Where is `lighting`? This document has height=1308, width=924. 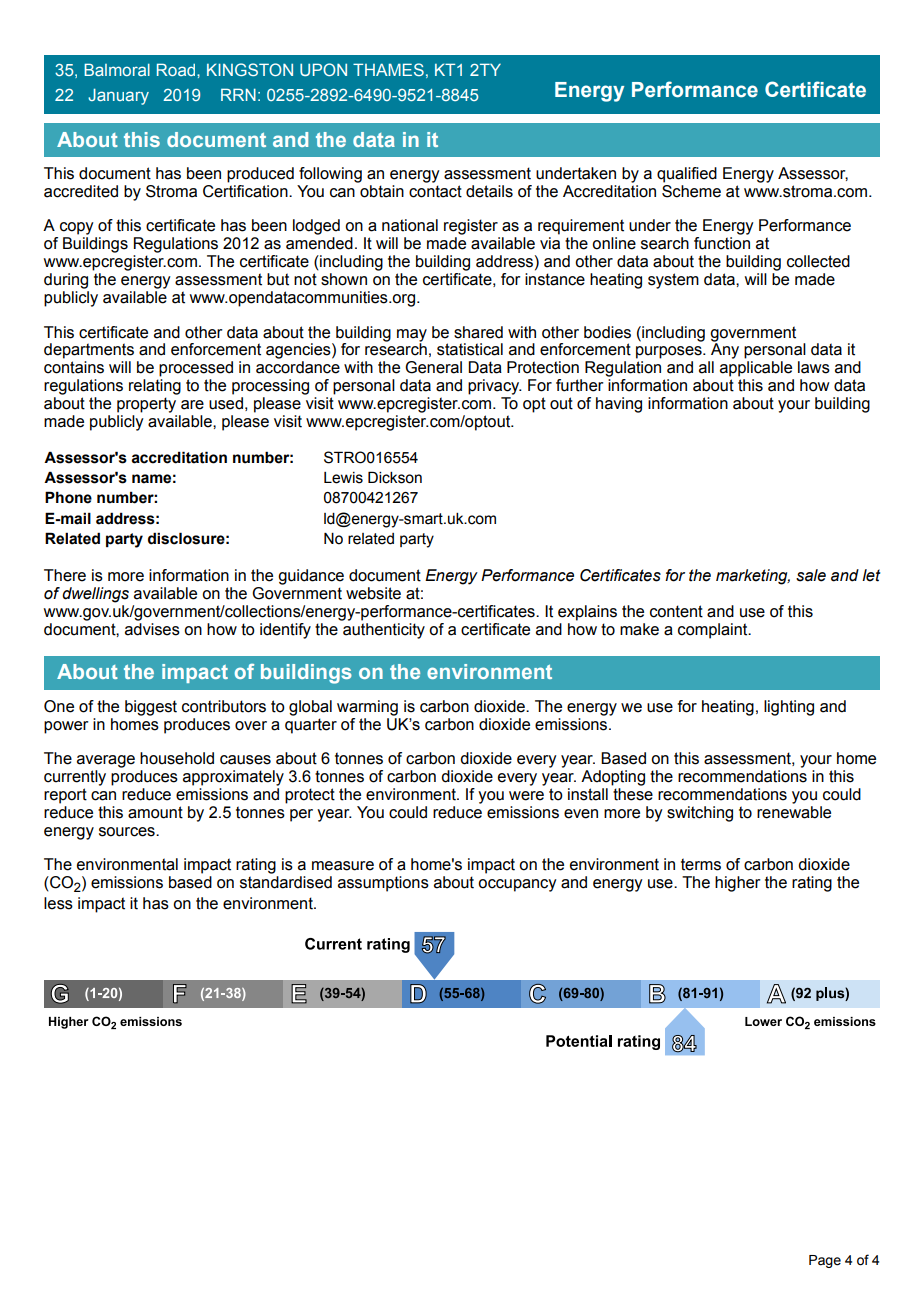 lighting is located at coordinates (789, 708).
